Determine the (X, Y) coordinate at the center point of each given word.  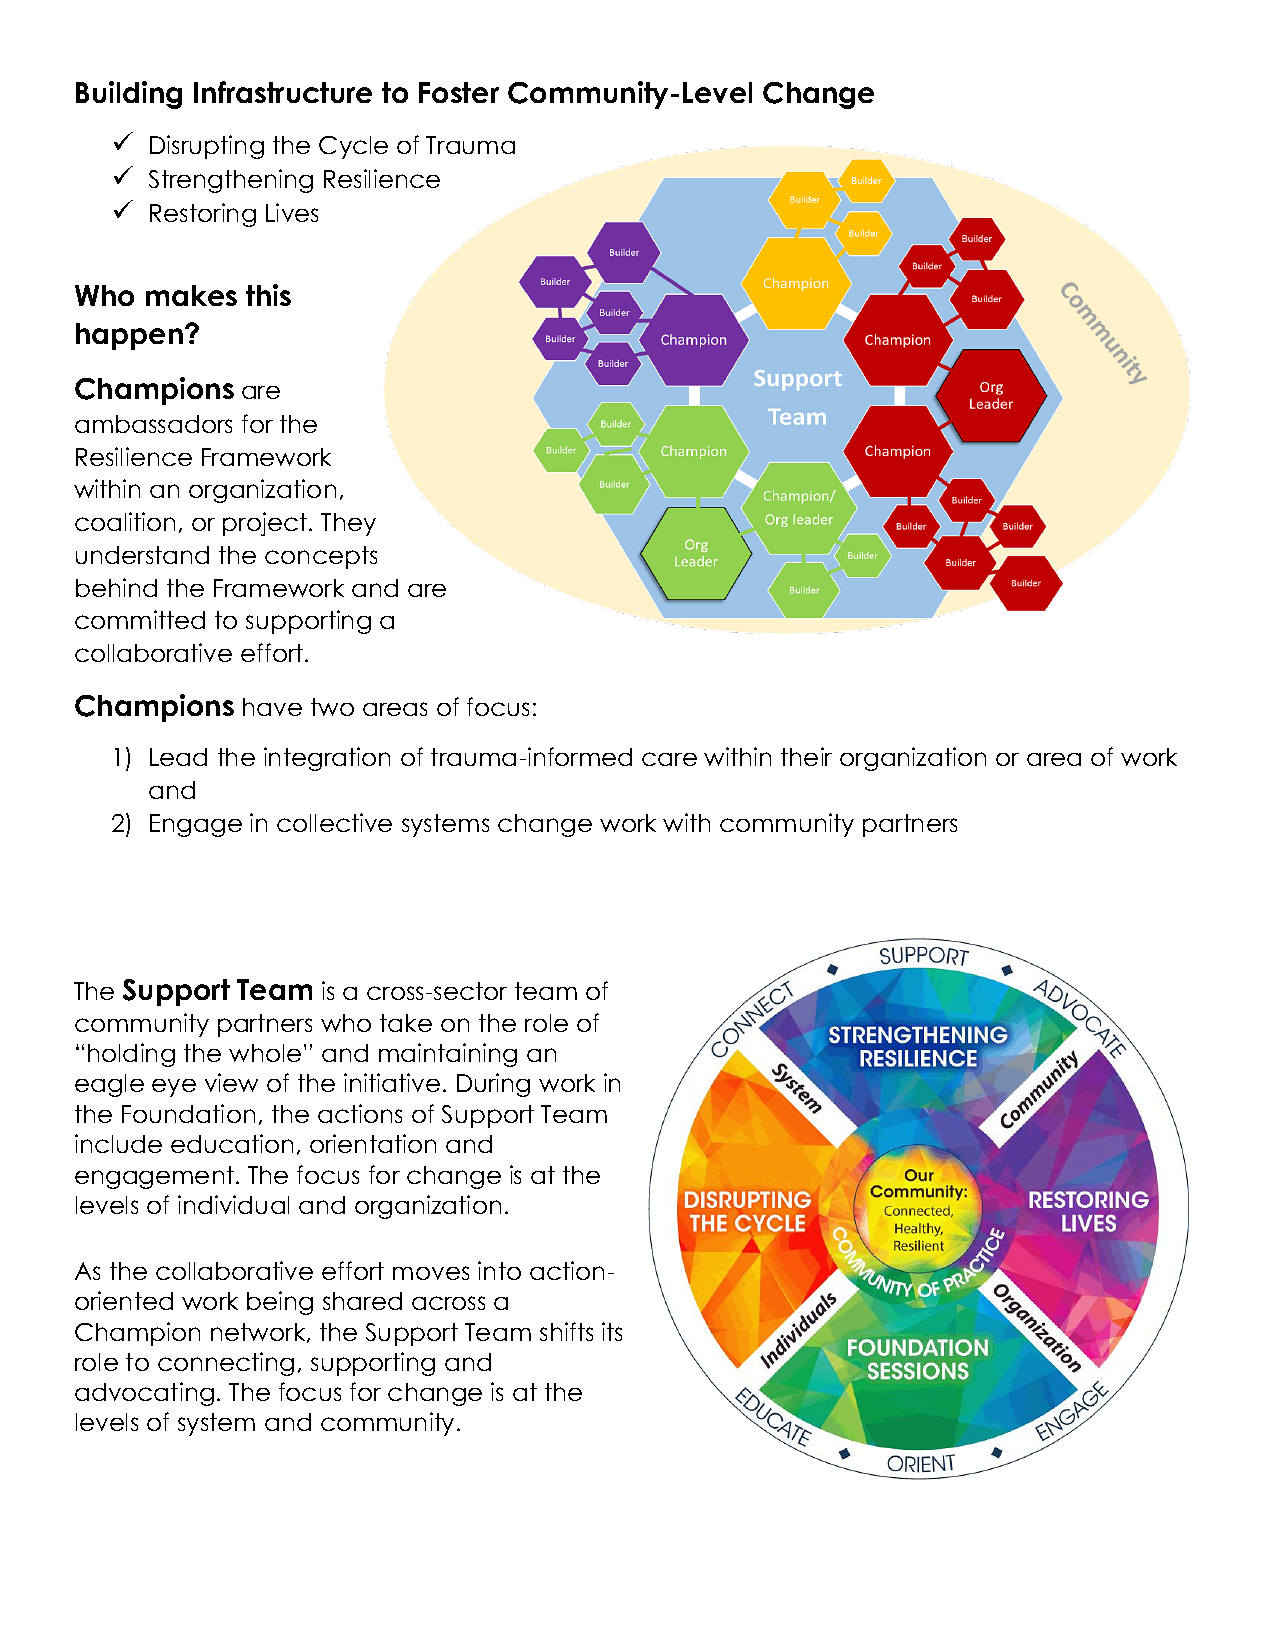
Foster (459, 92)
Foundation (188, 1113)
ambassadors (153, 424)
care (669, 759)
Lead (178, 757)
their (806, 756)
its (612, 1331)
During (493, 1085)
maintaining (448, 1055)
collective (334, 822)
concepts (321, 557)
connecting (226, 1364)
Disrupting (207, 147)
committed (140, 619)
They (348, 524)
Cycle (353, 147)
